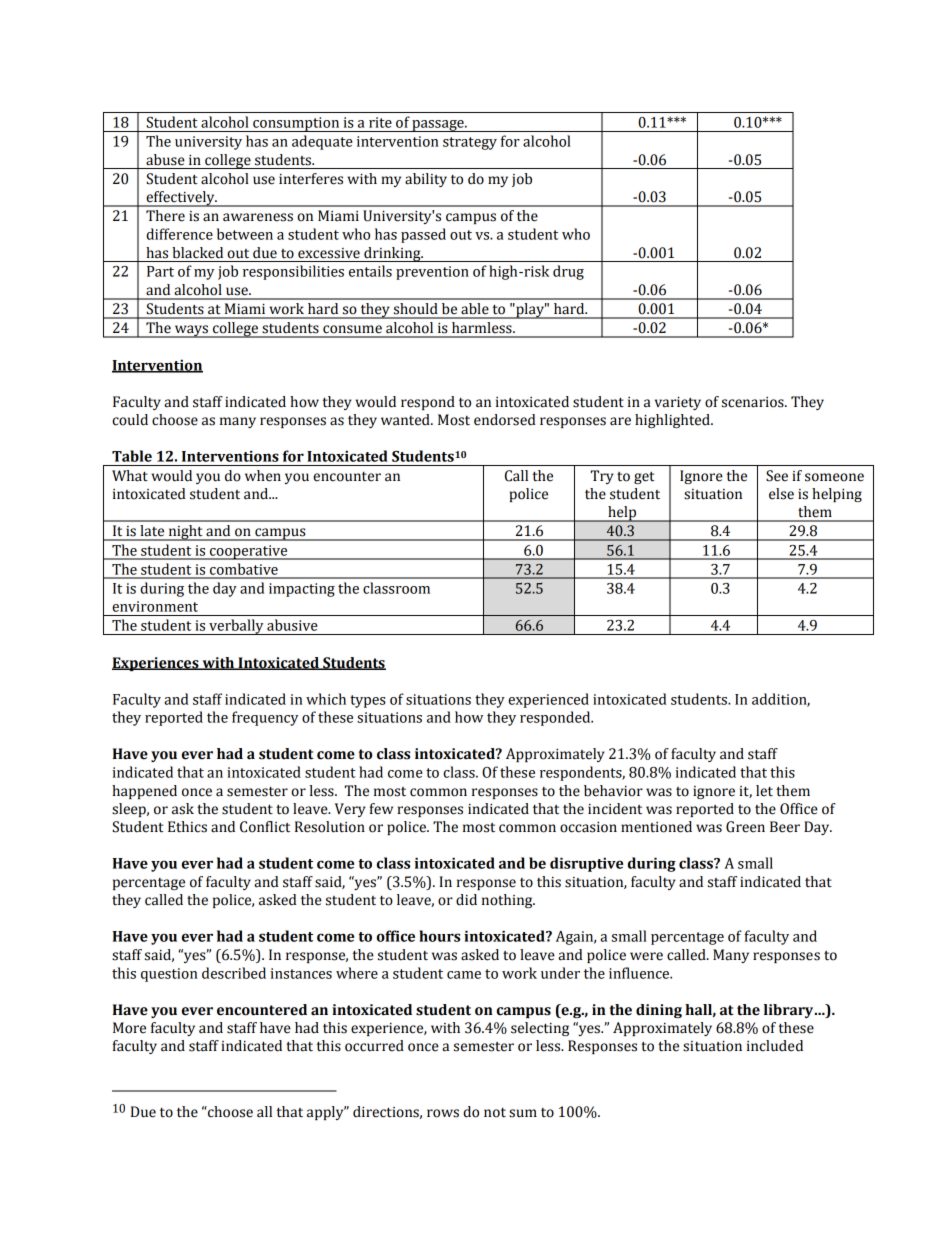 The height and width of the screenshot is (1233, 952). Describe the element at coordinates (144, 792) in the screenshot. I see `happened` at that location.
